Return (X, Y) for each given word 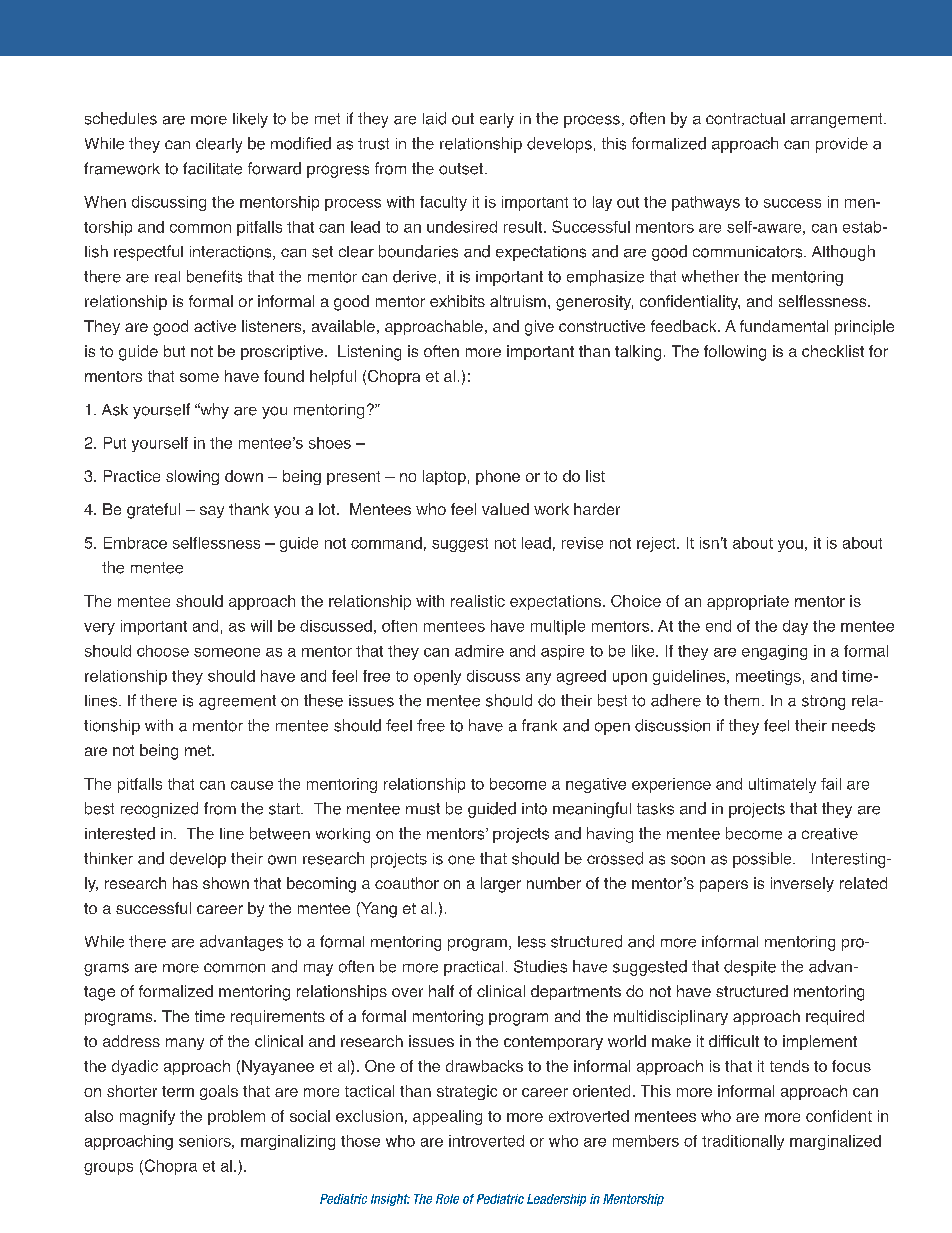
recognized (159, 810)
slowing (192, 477)
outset (461, 169)
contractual (745, 119)
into (534, 809)
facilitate (212, 168)
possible (763, 860)
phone (498, 477)
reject (657, 544)
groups (108, 1169)
